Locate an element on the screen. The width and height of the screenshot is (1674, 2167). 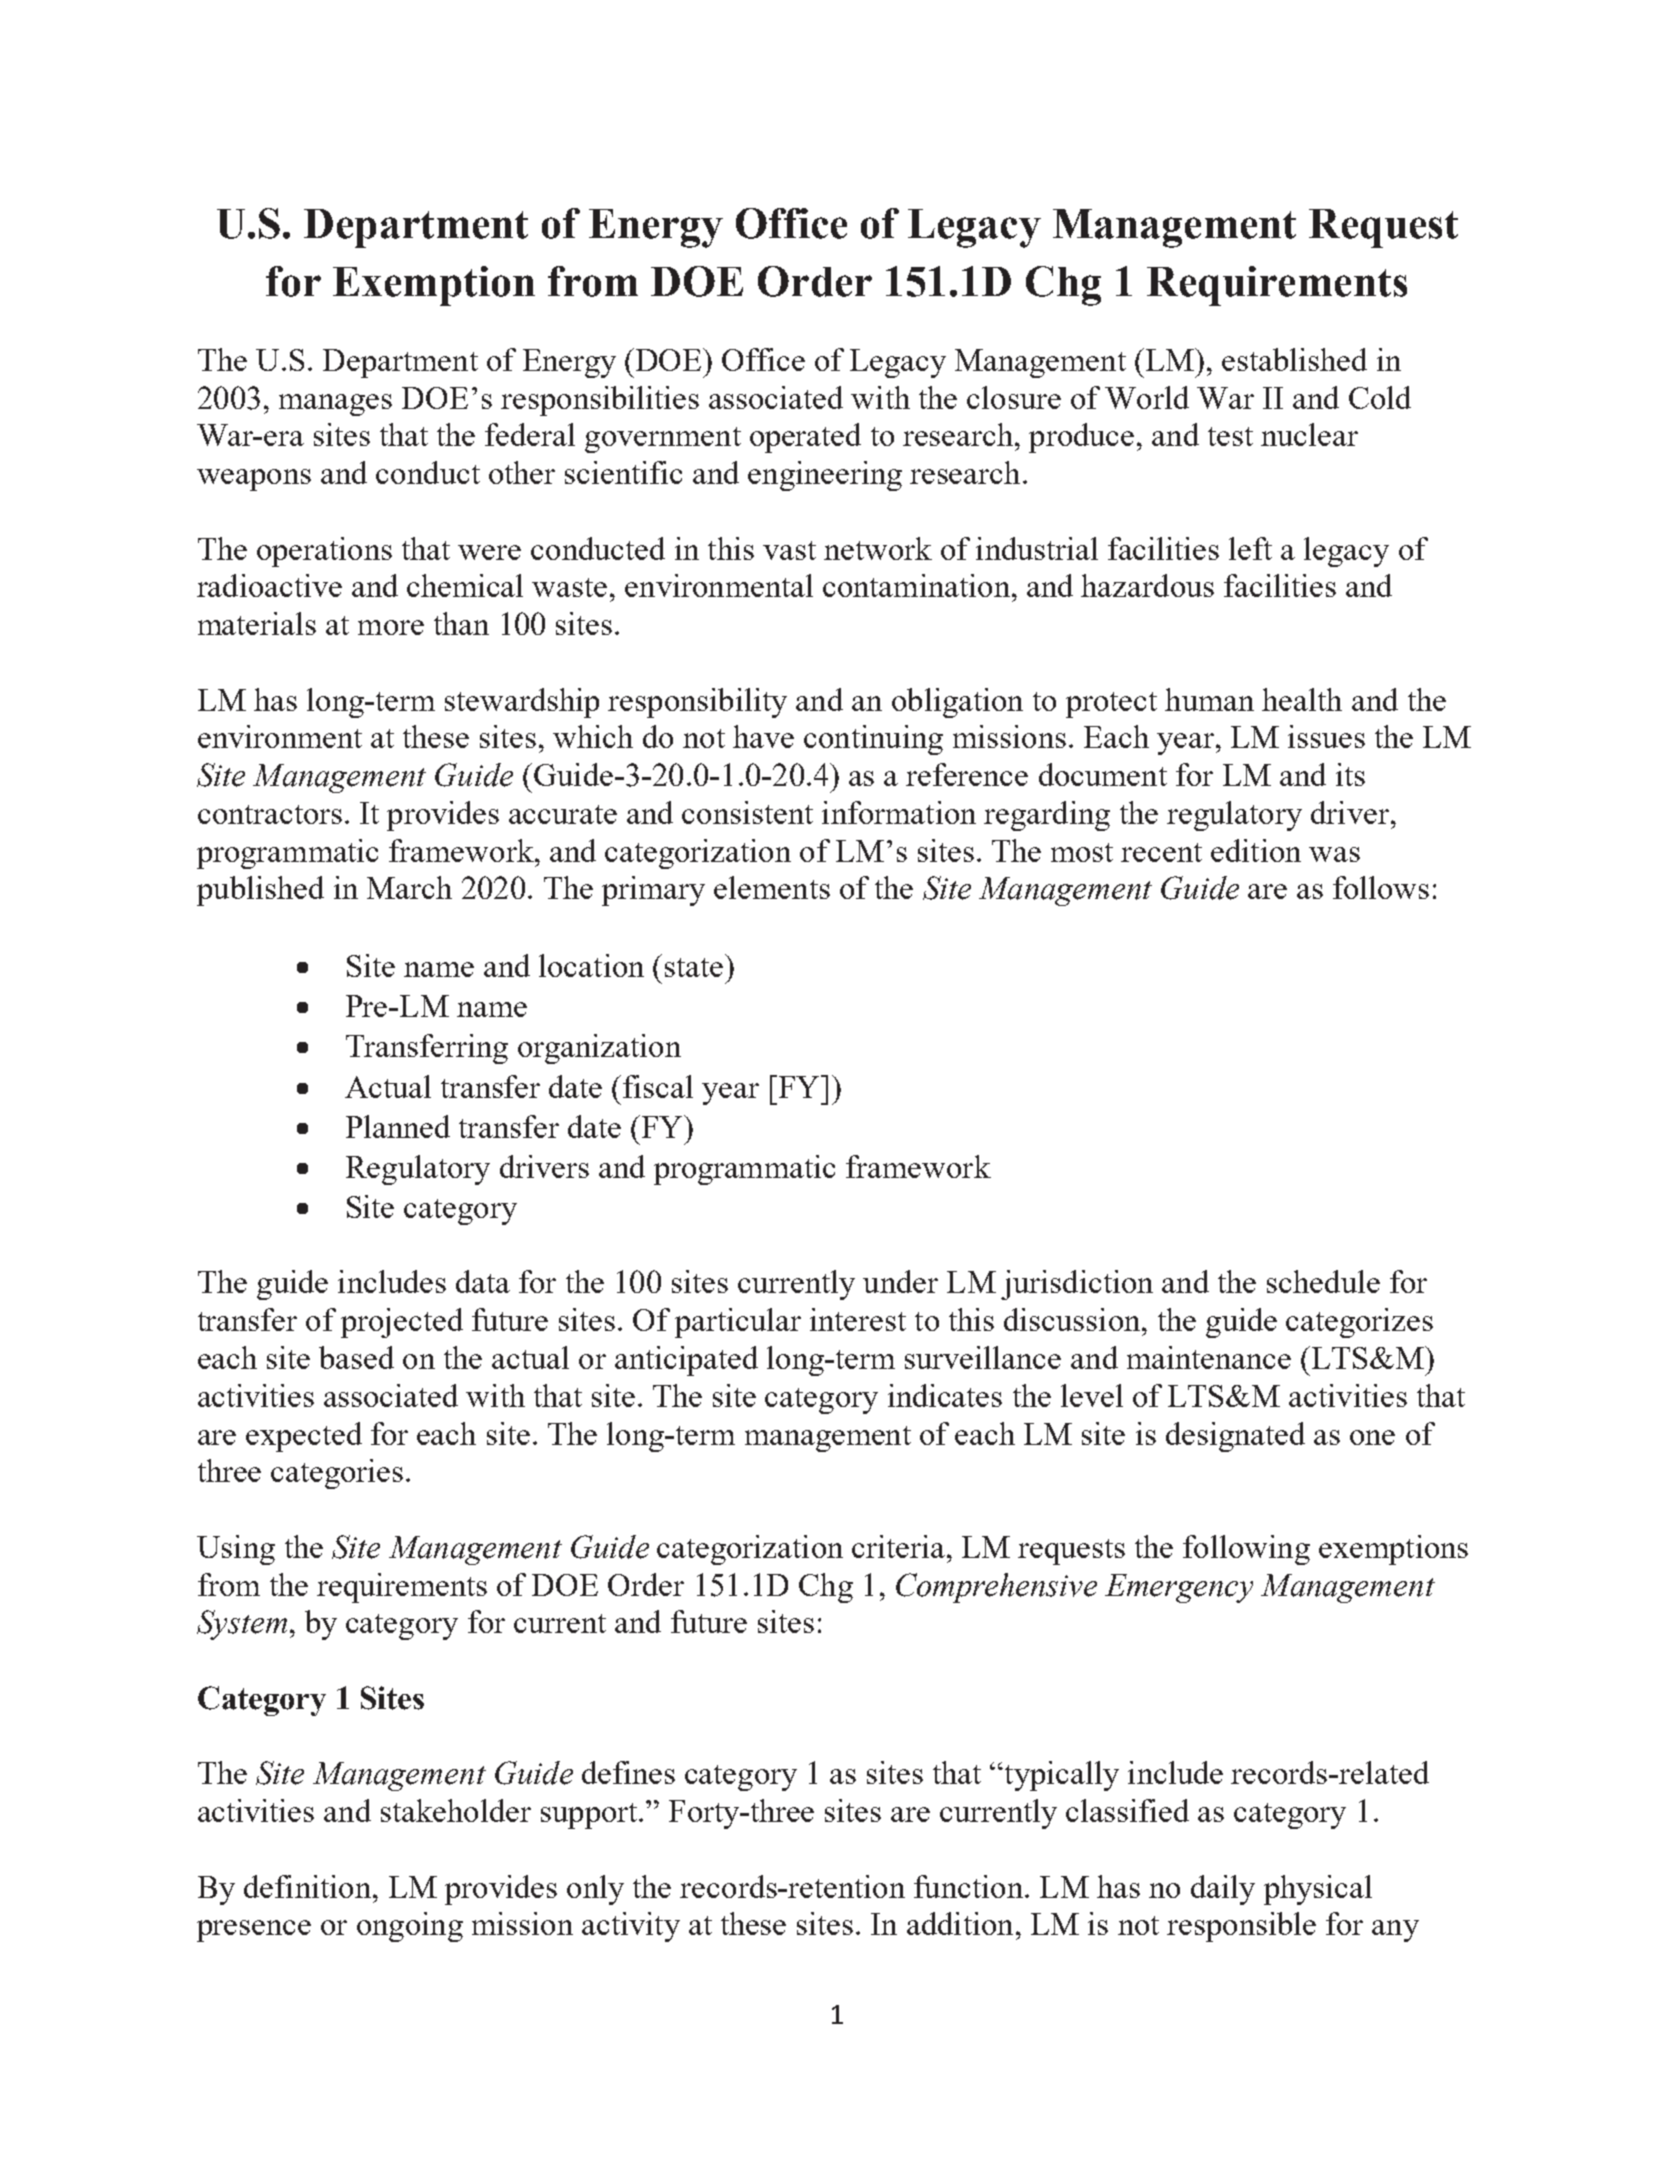
definition is located at coordinates (307, 1886).
